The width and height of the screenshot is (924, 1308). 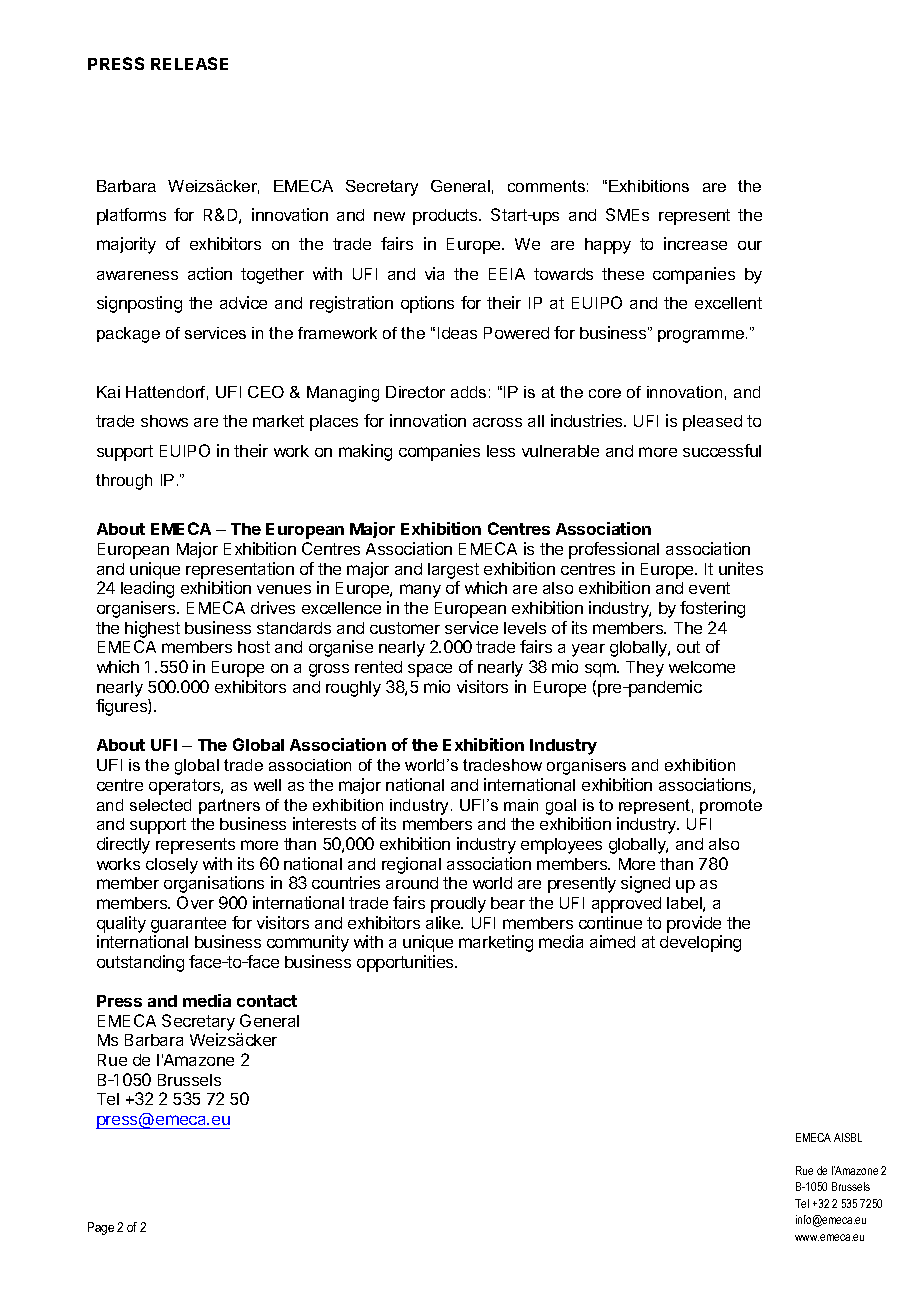 I want to click on Page, so click(x=101, y=1228).
